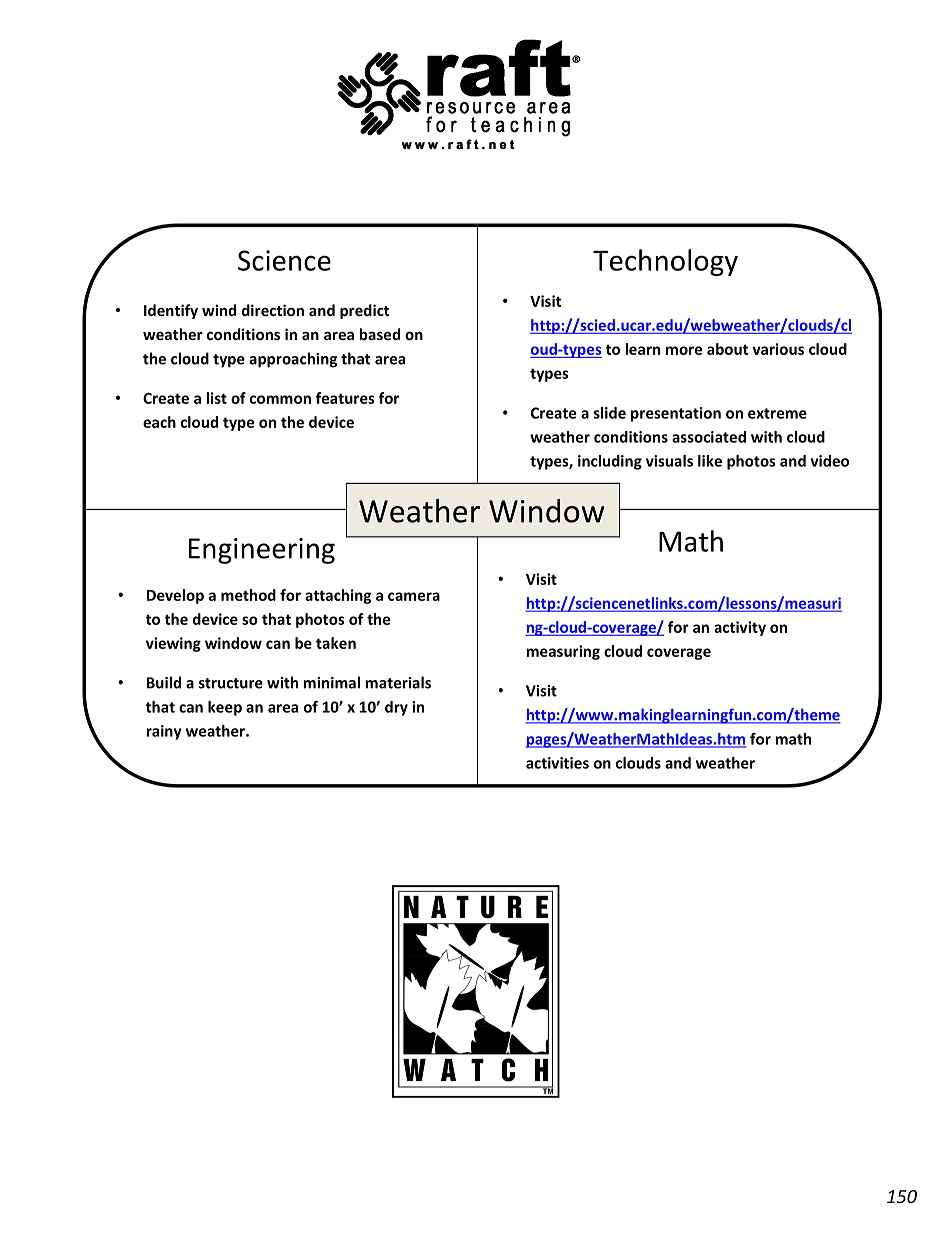 This screenshot has height=1233, width=952. Describe the element at coordinates (164, 732) in the screenshot. I see `rainy` at that location.
